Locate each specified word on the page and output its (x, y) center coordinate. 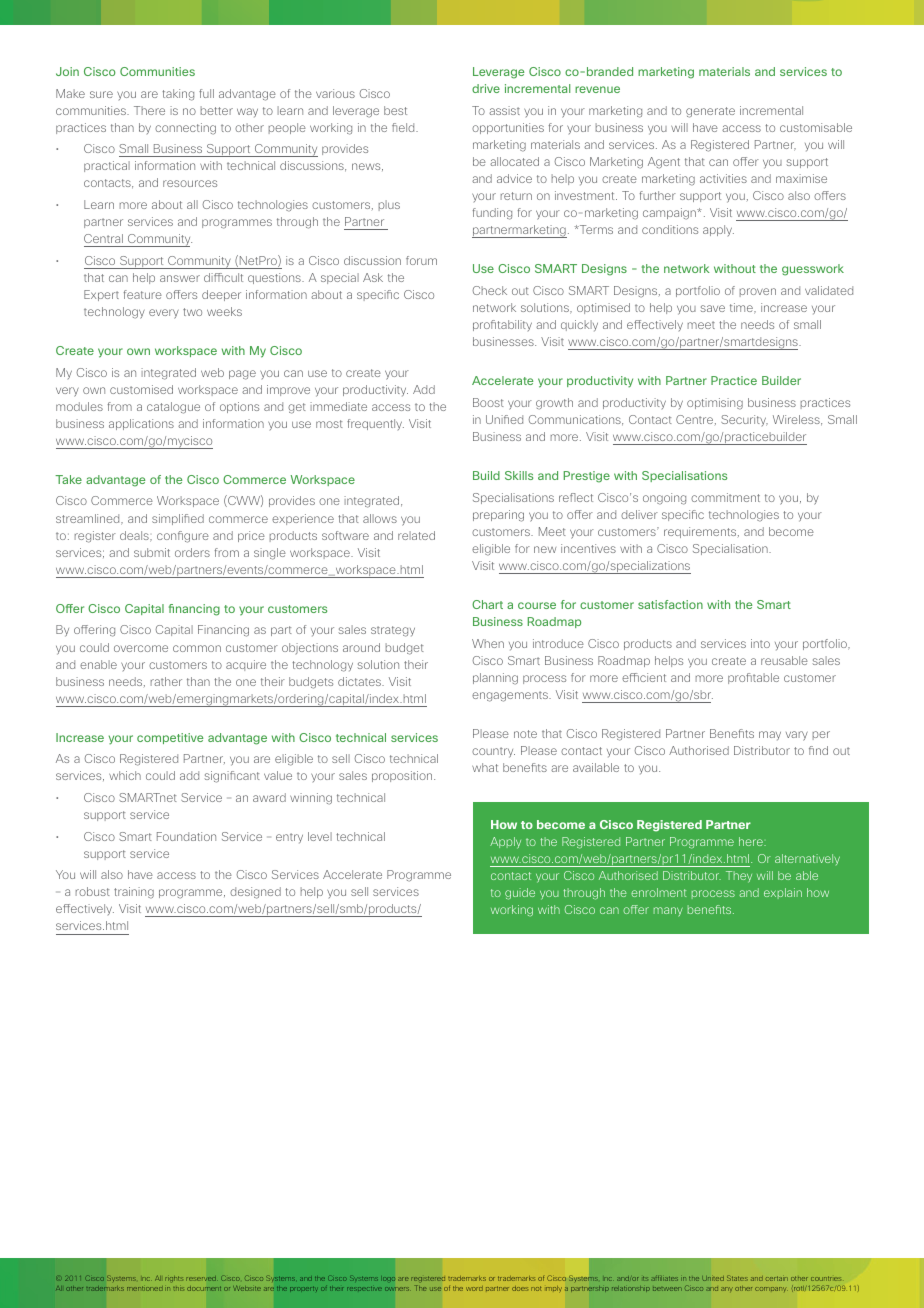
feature (143, 294)
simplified (178, 519)
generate (710, 112)
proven (758, 292)
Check (489, 290)
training (134, 893)
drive (486, 88)
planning (495, 679)
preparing (498, 516)
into (760, 643)
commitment (725, 497)
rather (166, 681)
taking (178, 95)
